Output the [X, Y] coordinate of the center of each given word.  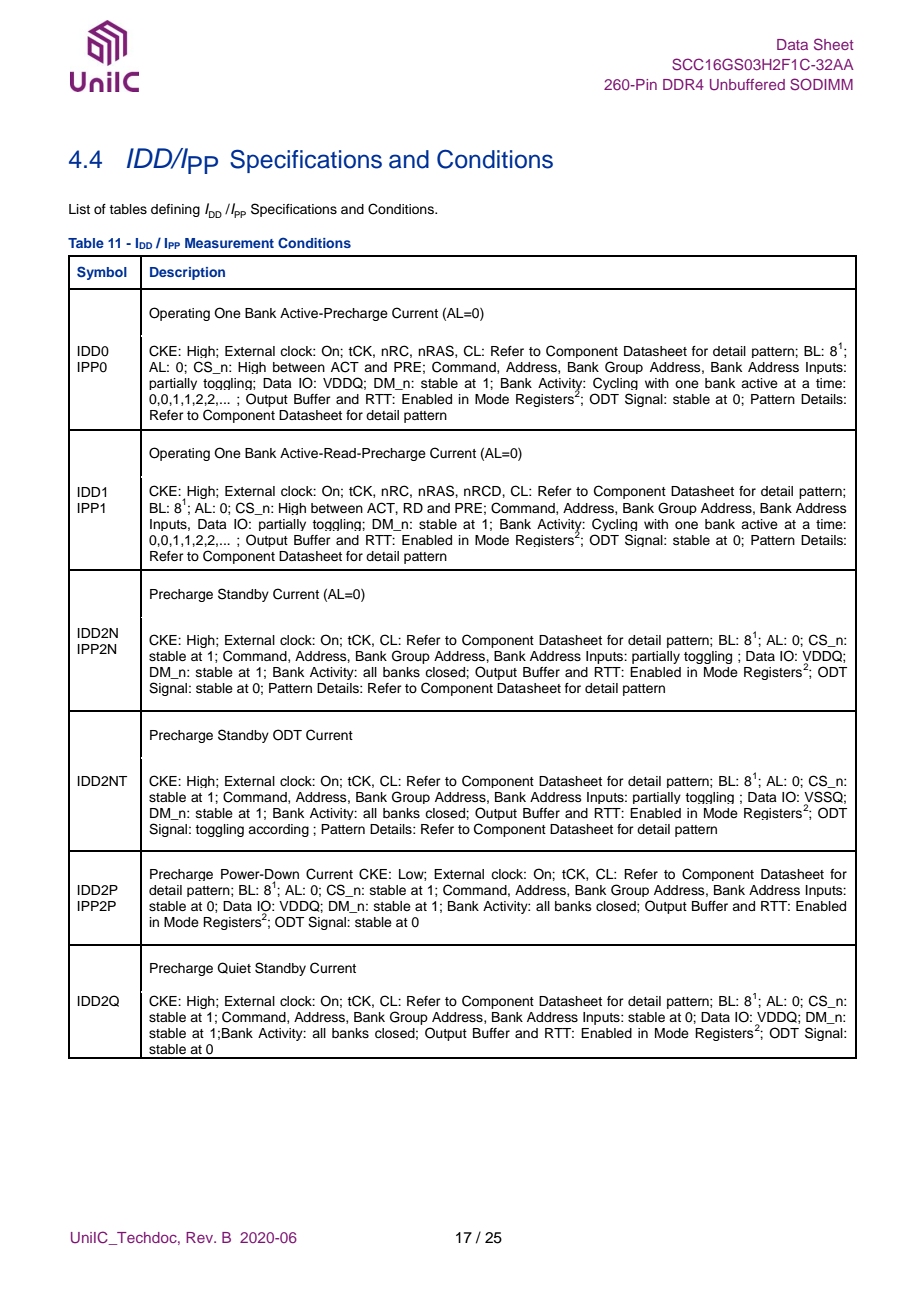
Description [187, 273]
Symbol [102, 273]
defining [175, 210]
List [79, 209]
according [278, 830]
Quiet [234, 968]
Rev [201, 1237]
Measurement [229, 243]
